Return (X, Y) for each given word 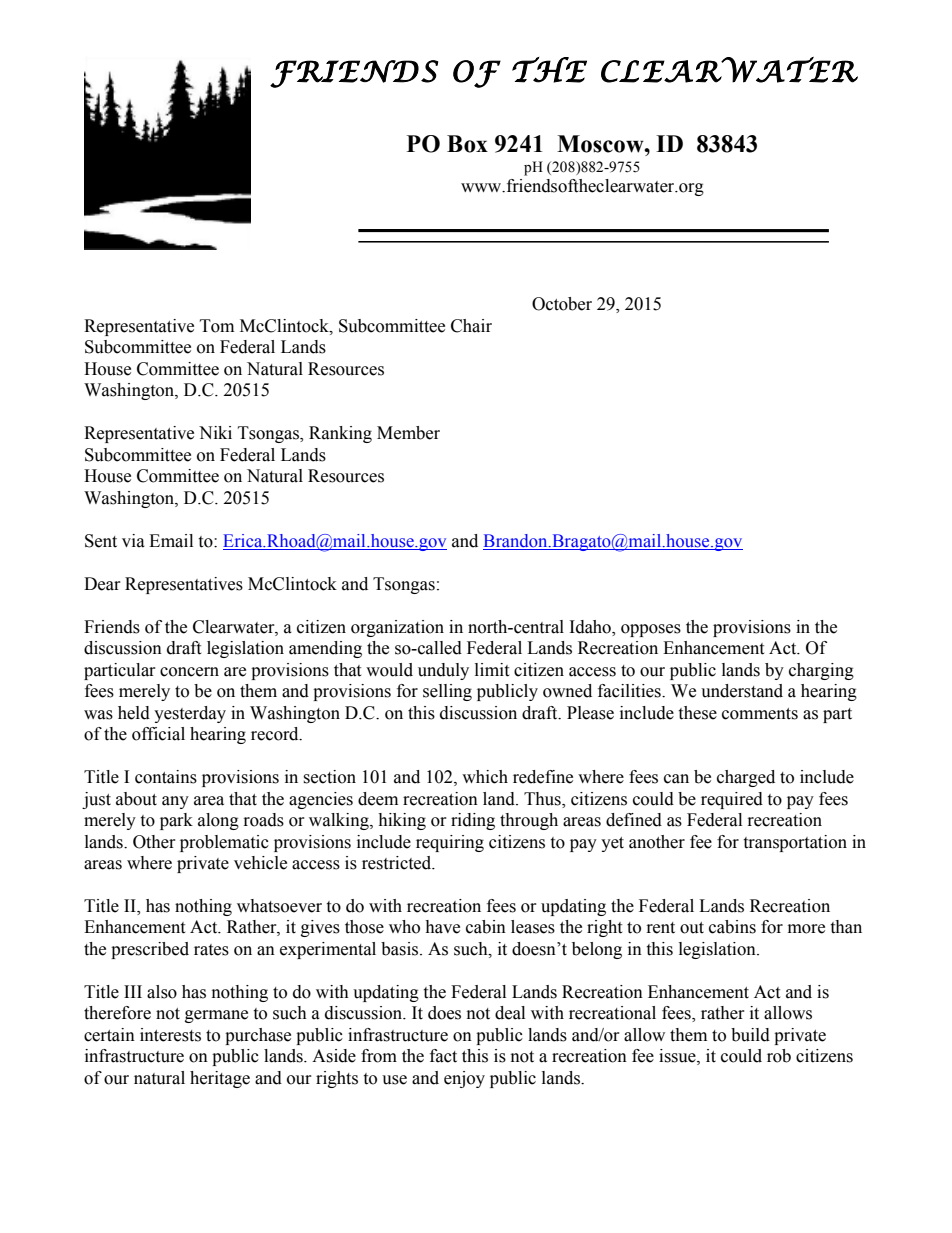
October (562, 304)
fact (443, 1056)
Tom (217, 326)
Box (467, 144)
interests (170, 1035)
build (750, 1035)
